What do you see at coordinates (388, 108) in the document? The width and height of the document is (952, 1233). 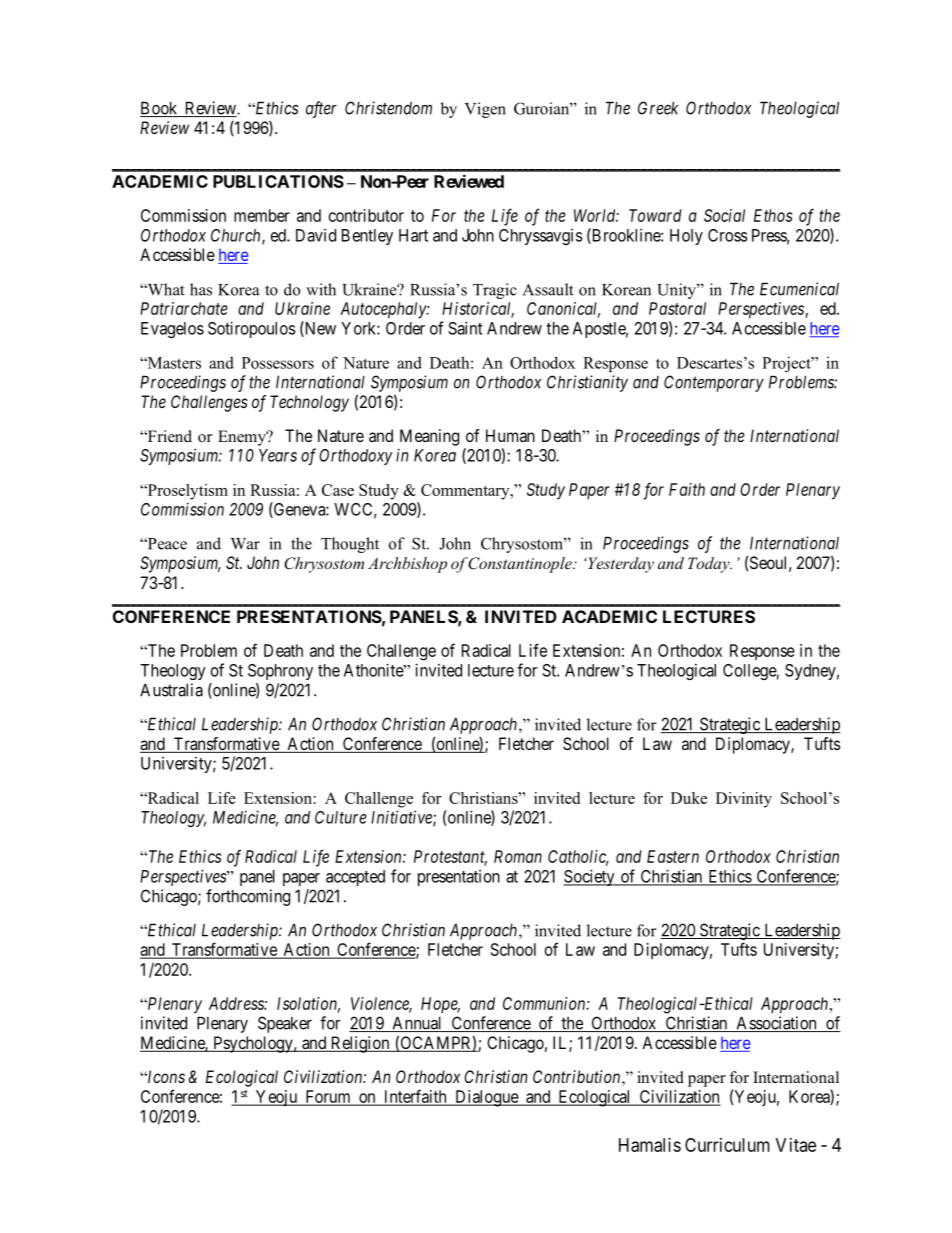 I see `Christendom` at bounding box center [388, 108].
